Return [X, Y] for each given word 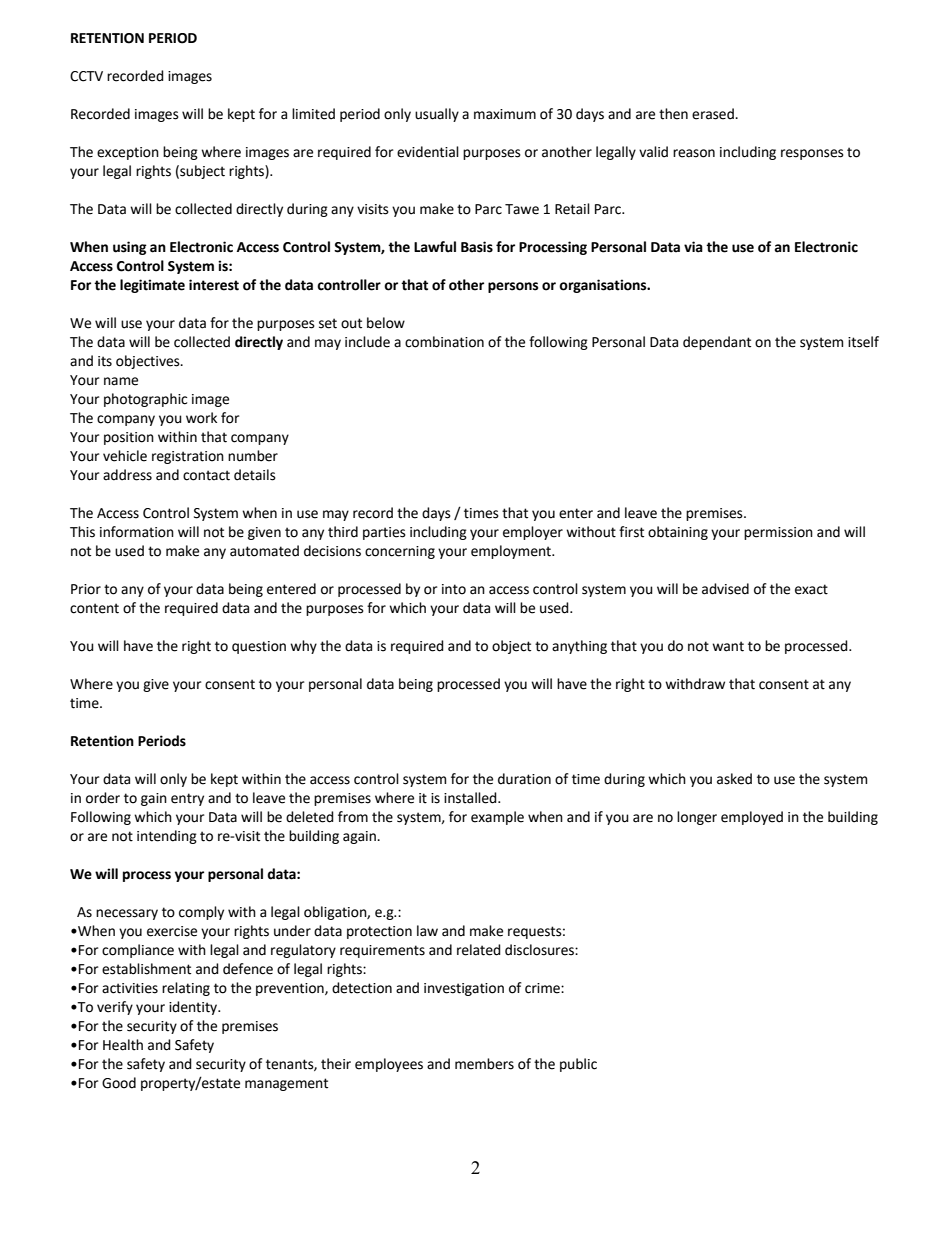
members [484, 1064]
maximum [505, 114]
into [454, 589]
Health [123, 1045]
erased [714, 114]
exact [811, 589]
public [578, 1065]
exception [128, 153]
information [137, 532]
